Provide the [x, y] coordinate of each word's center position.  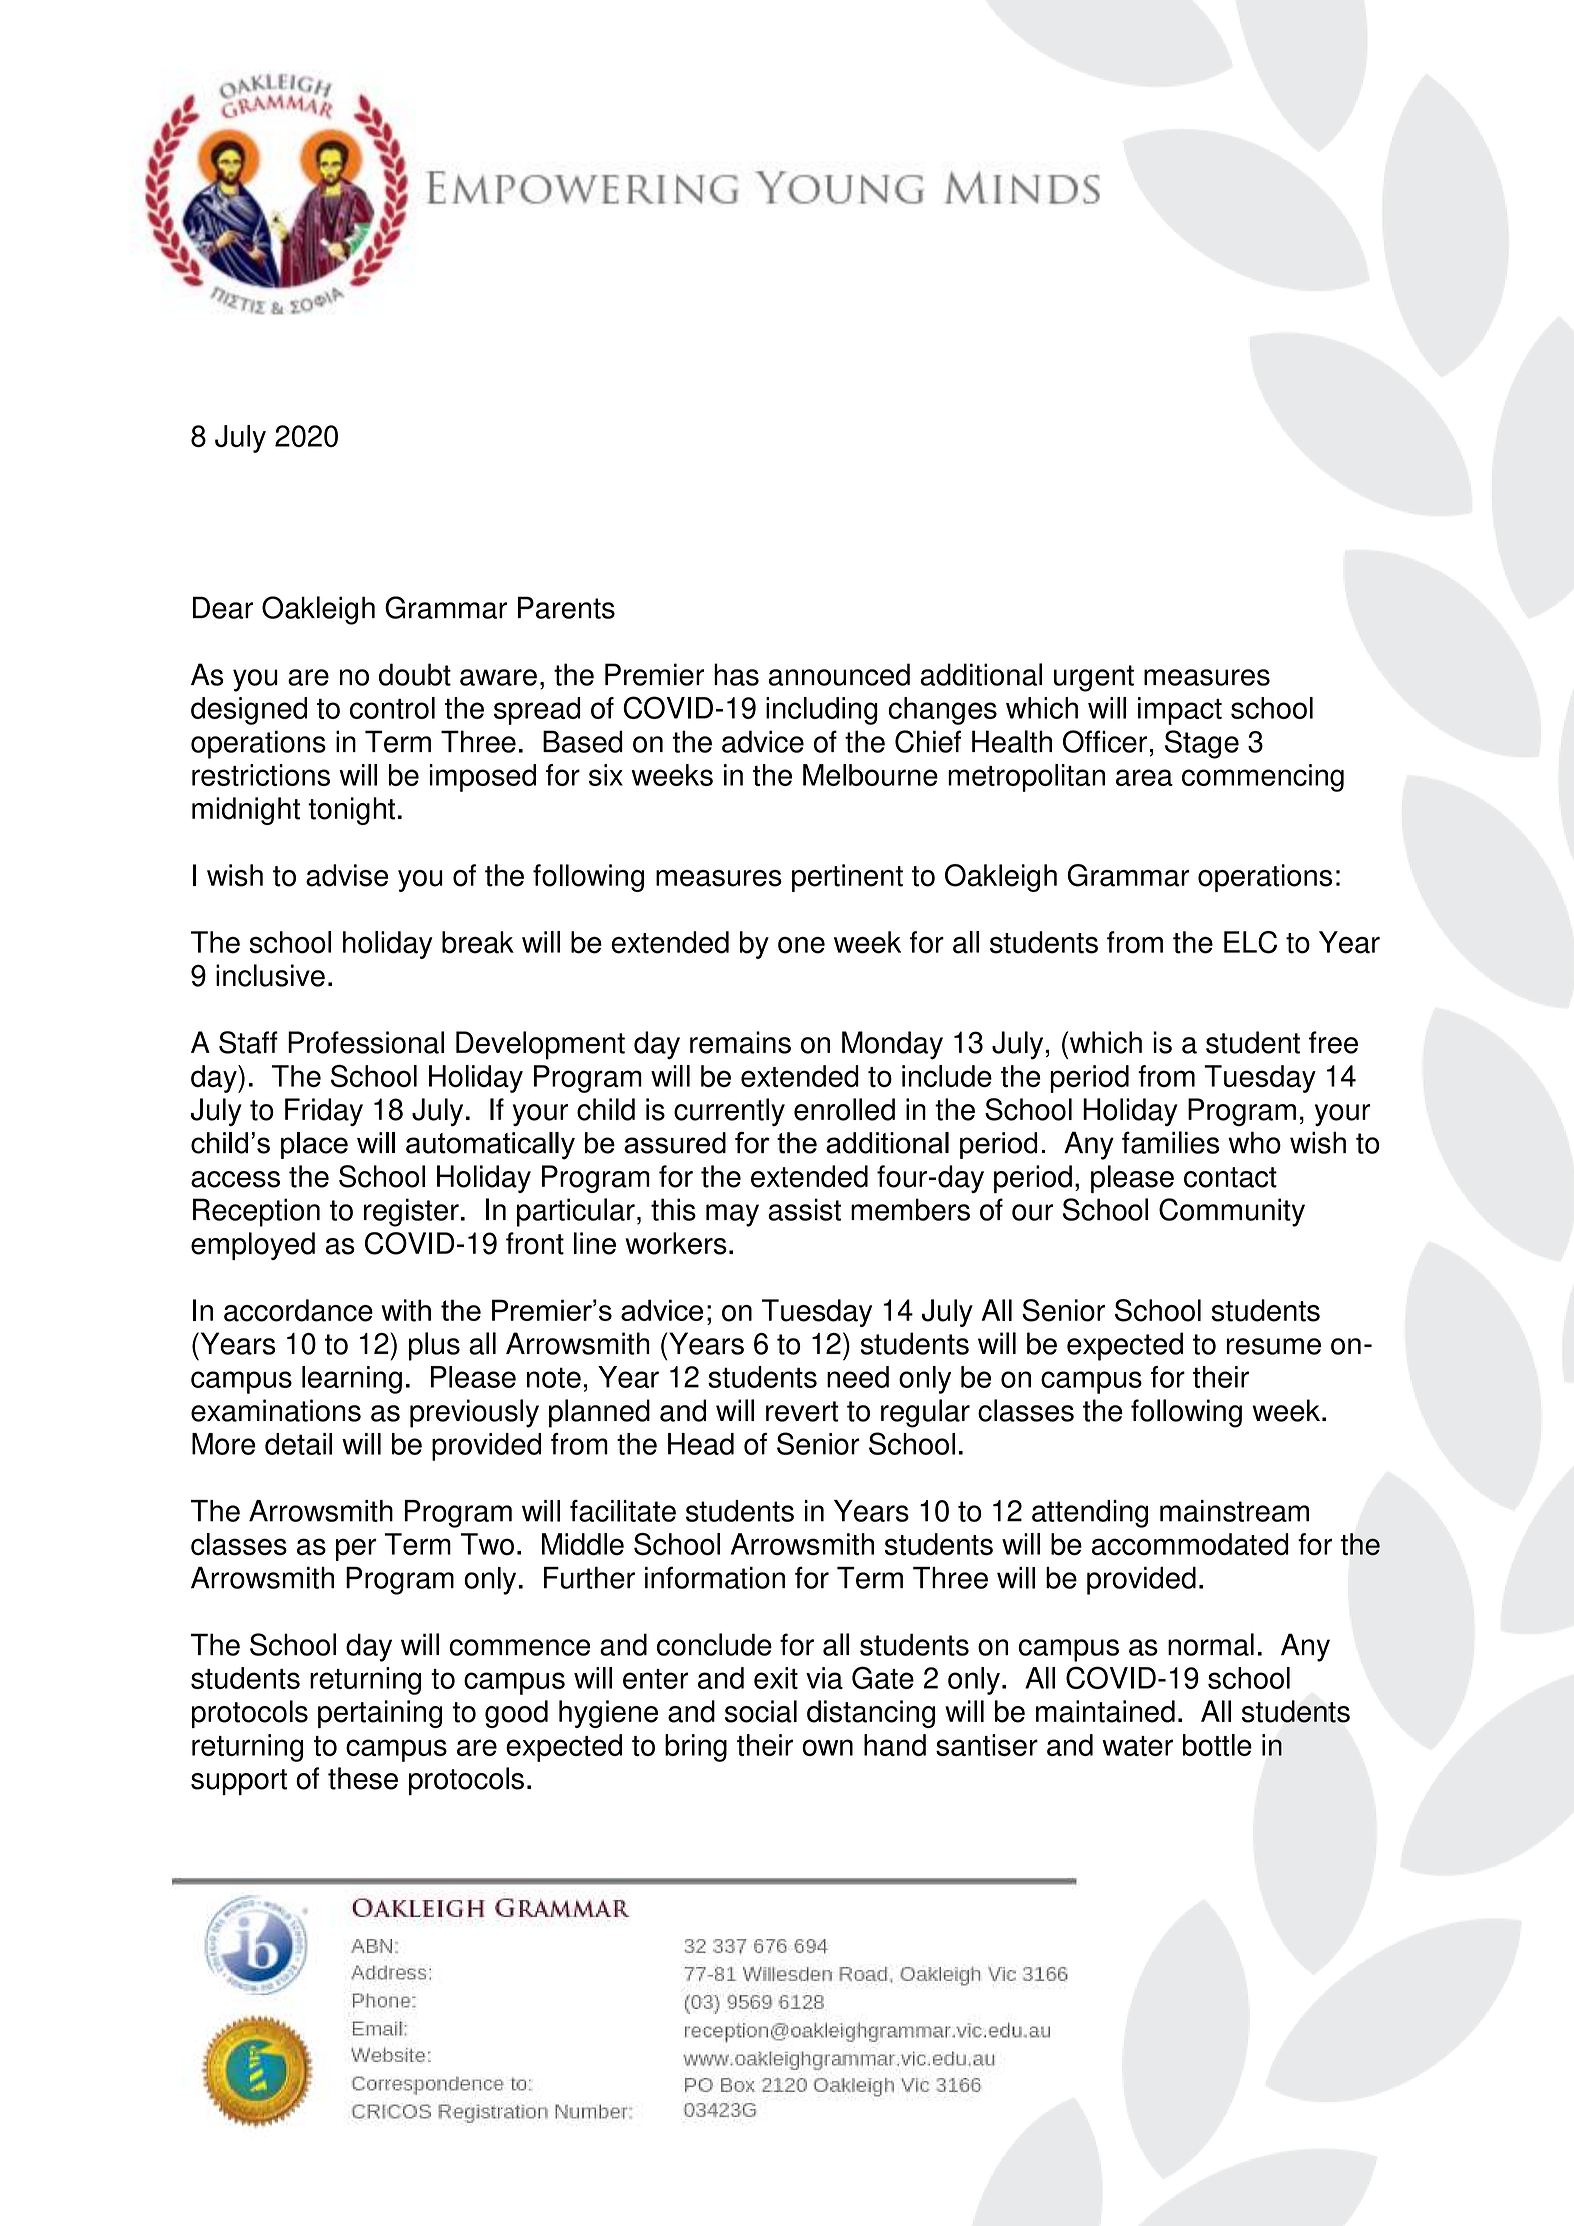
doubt [415, 674]
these [363, 1778]
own [827, 1747]
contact [1230, 1177]
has [736, 674]
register [411, 1212]
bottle [1217, 1745]
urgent [1094, 678]
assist [804, 1209]
